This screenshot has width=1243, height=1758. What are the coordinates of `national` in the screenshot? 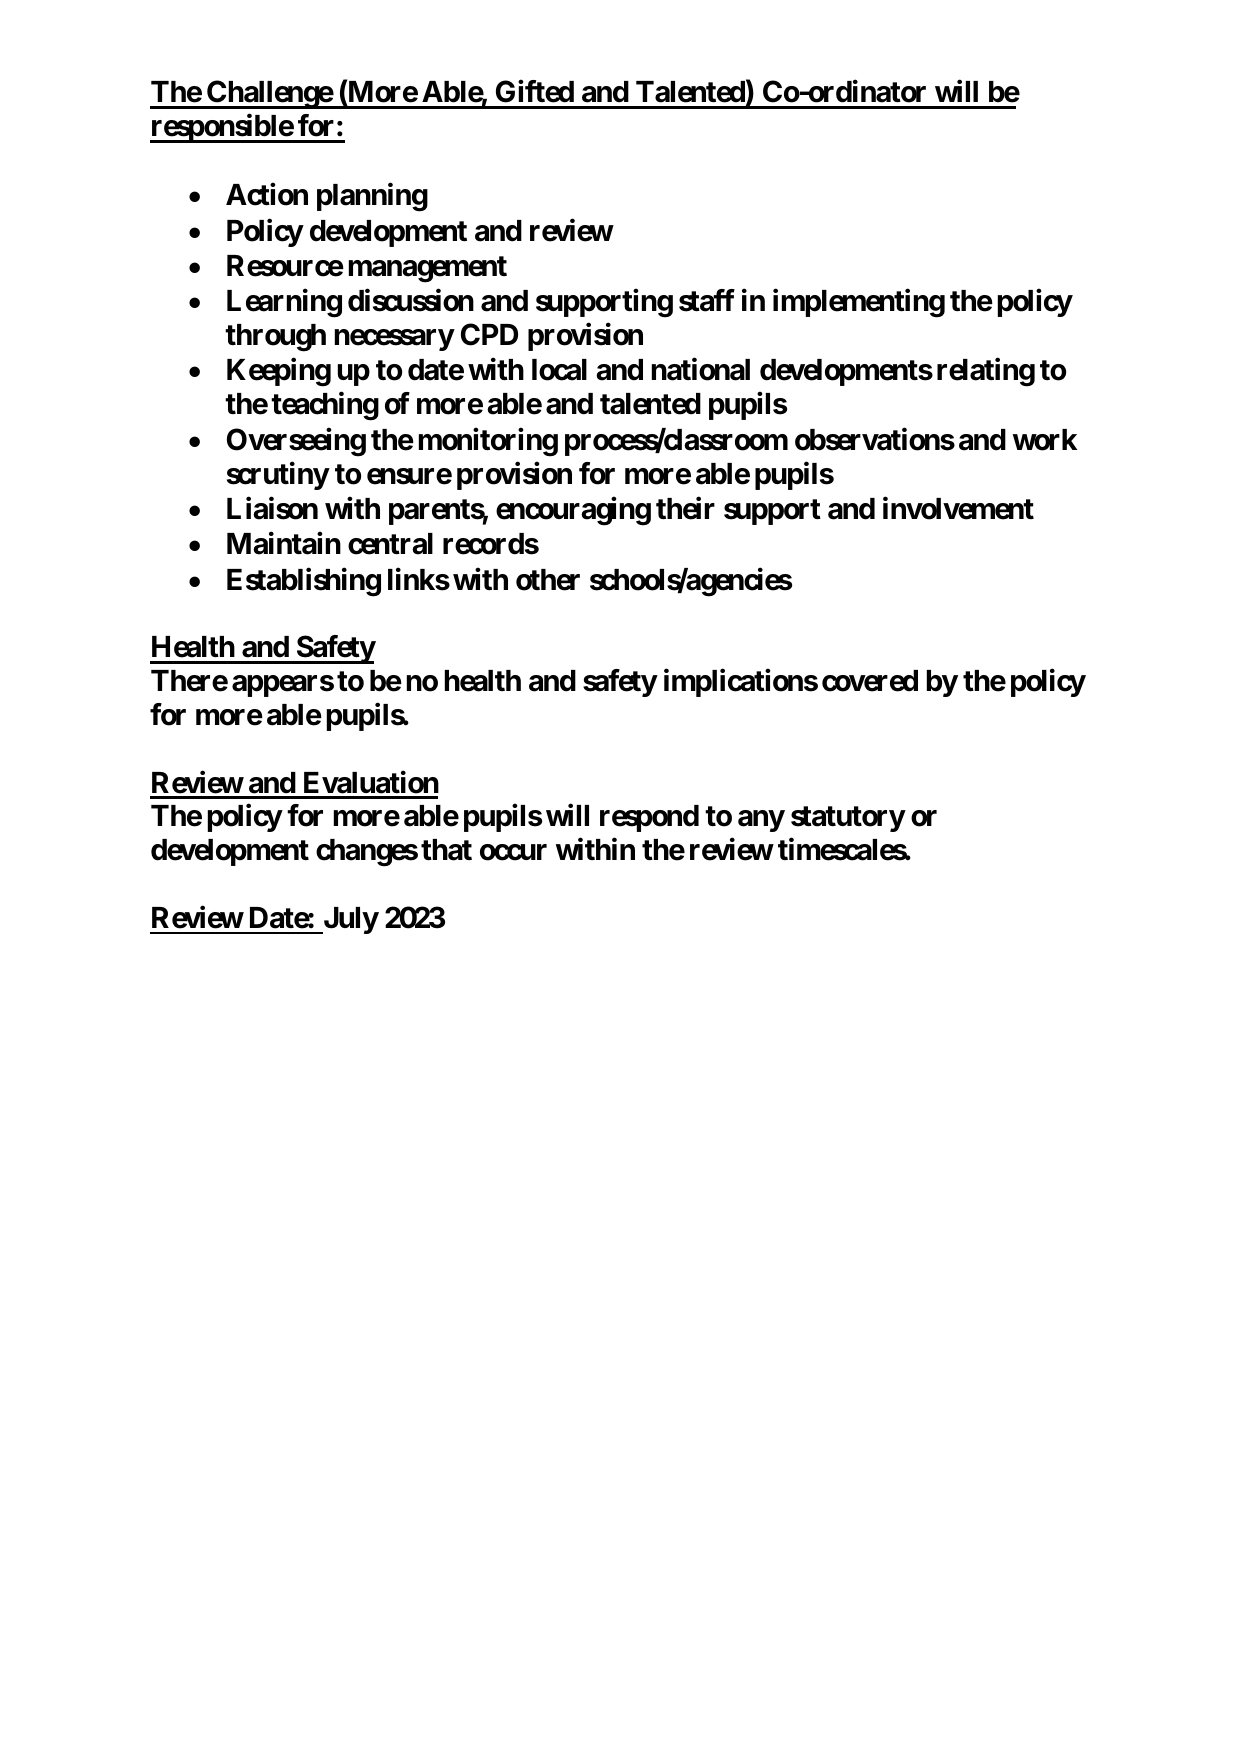 It's located at (701, 369).
